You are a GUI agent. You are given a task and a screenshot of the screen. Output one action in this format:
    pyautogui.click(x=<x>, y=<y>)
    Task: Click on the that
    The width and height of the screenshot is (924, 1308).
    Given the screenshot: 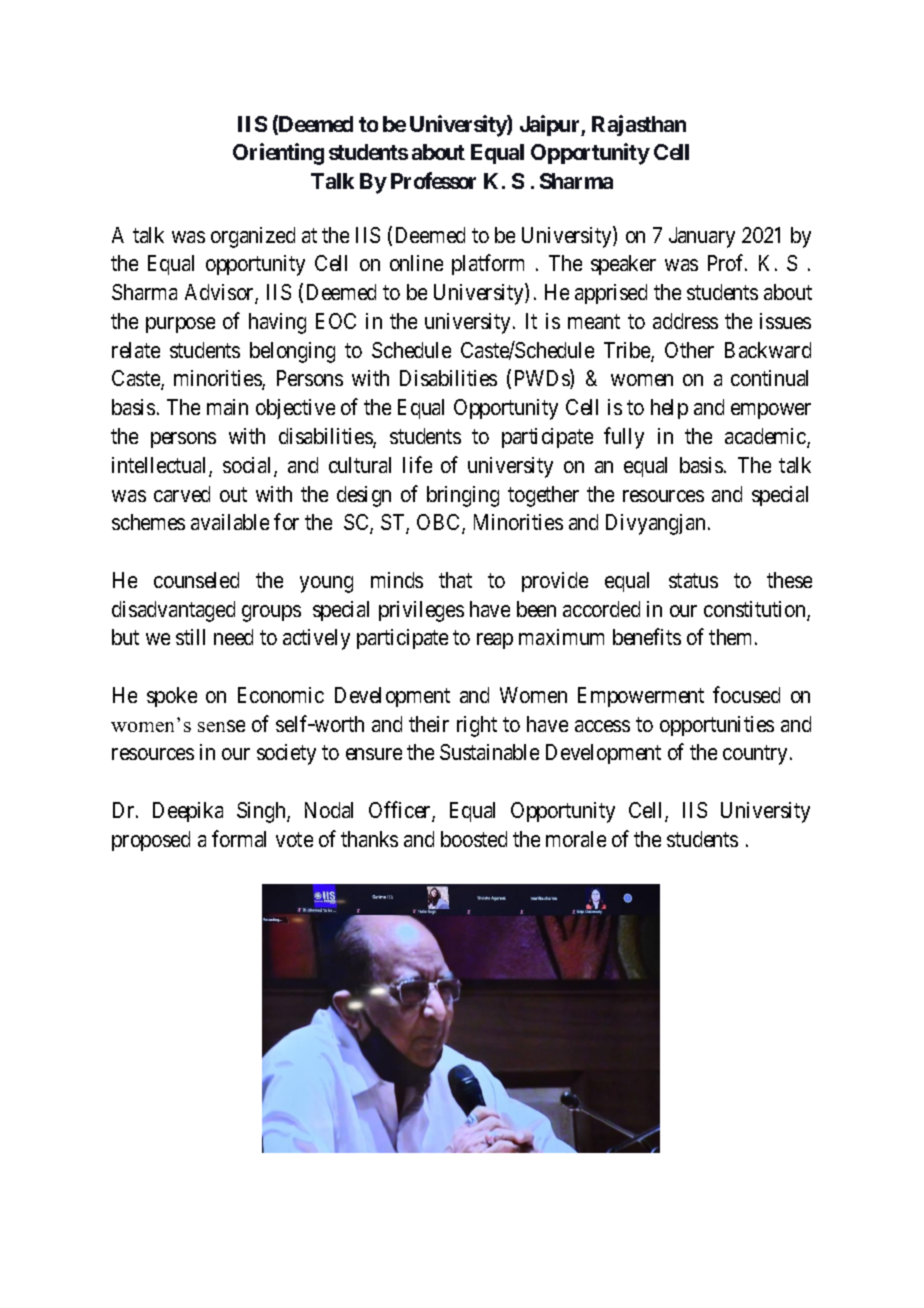 What is the action you would take?
    pyautogui.click(x=455, y=580)
